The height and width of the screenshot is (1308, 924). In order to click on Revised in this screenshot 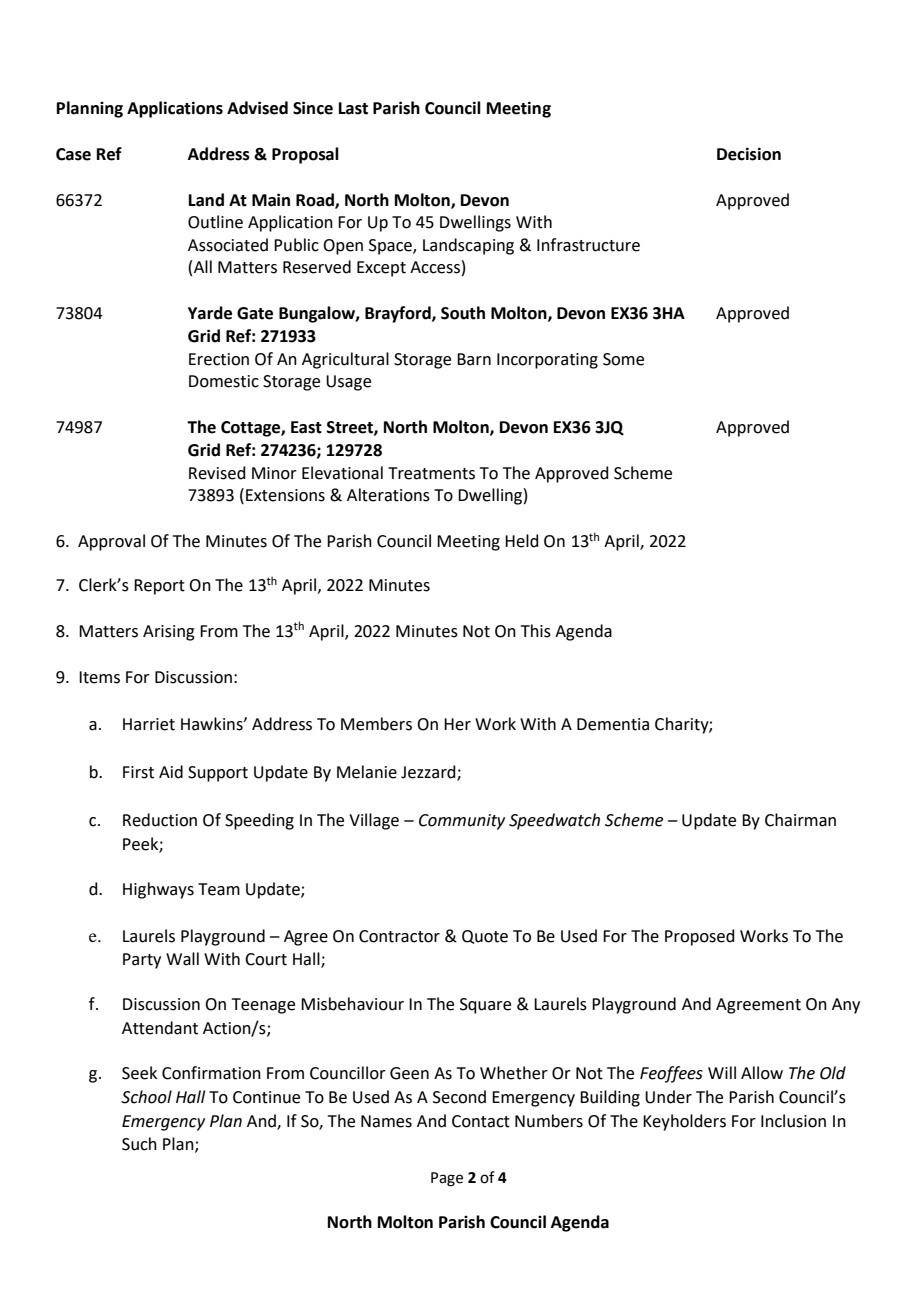, I will do `click(217, 473)`.
